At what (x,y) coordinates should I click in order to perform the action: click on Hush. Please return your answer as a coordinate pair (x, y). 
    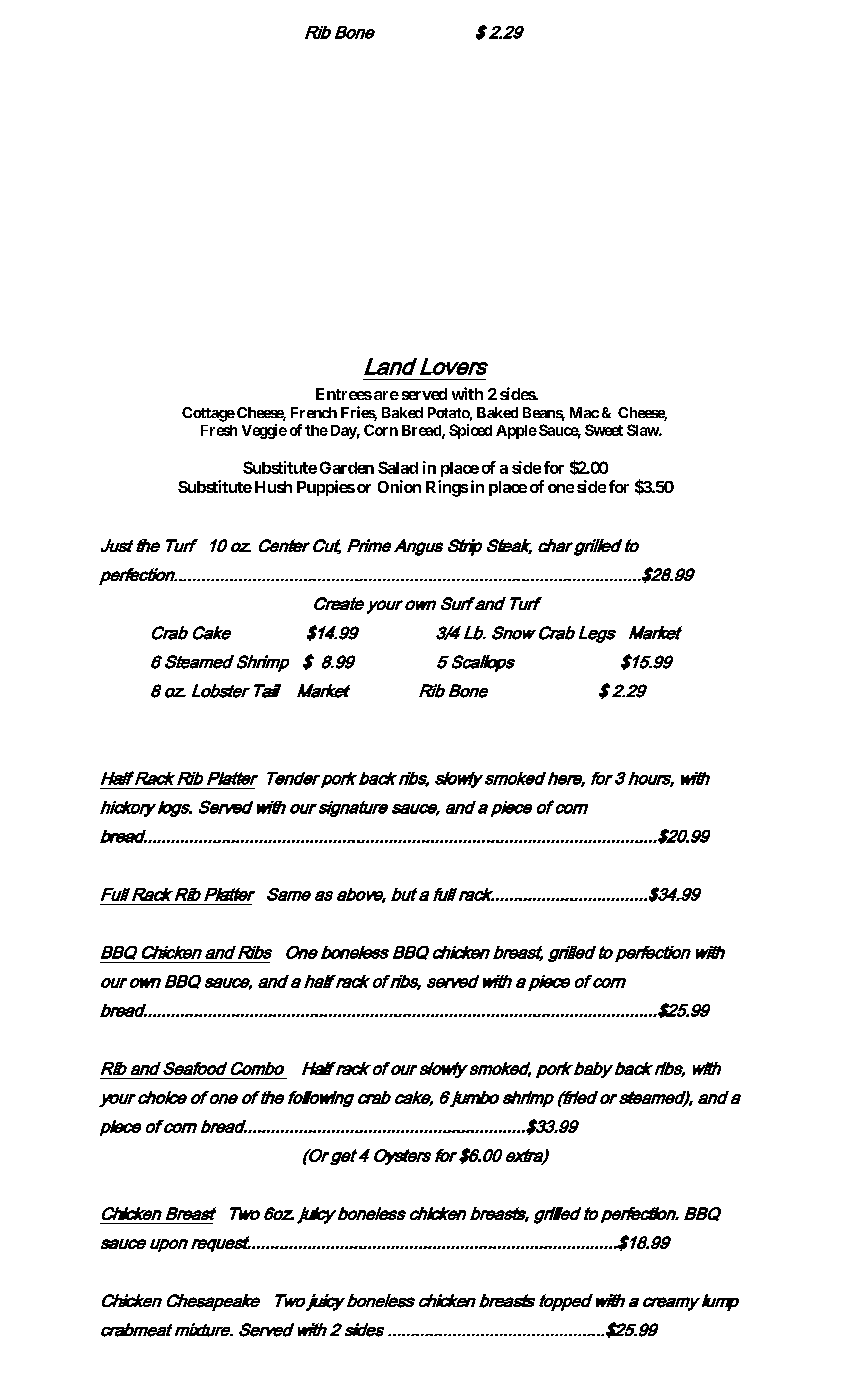
    Looking at the image, I should click on (273, 487).
